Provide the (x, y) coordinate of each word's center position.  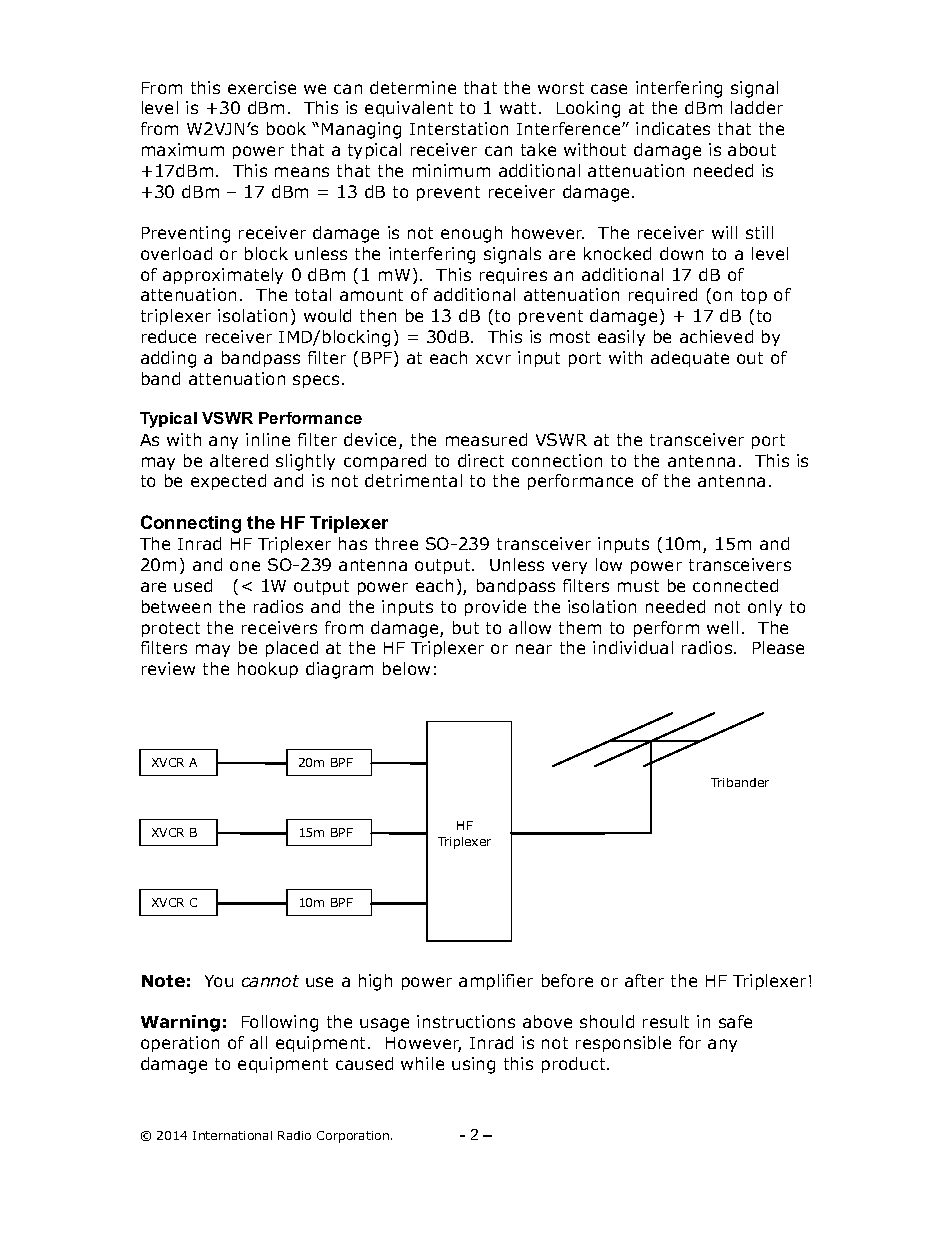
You (219, 981)
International (232, 1135)
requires (513, 276)
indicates (673, 128)
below (406, 668)
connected (735, 585)
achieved (716, 336)
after (644, 980)
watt (518, 108)
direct (481, 460)
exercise (262, 87)
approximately (223, 276)
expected (228, 482)
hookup (268, 670)
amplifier (496, 982)
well (722, 627)
